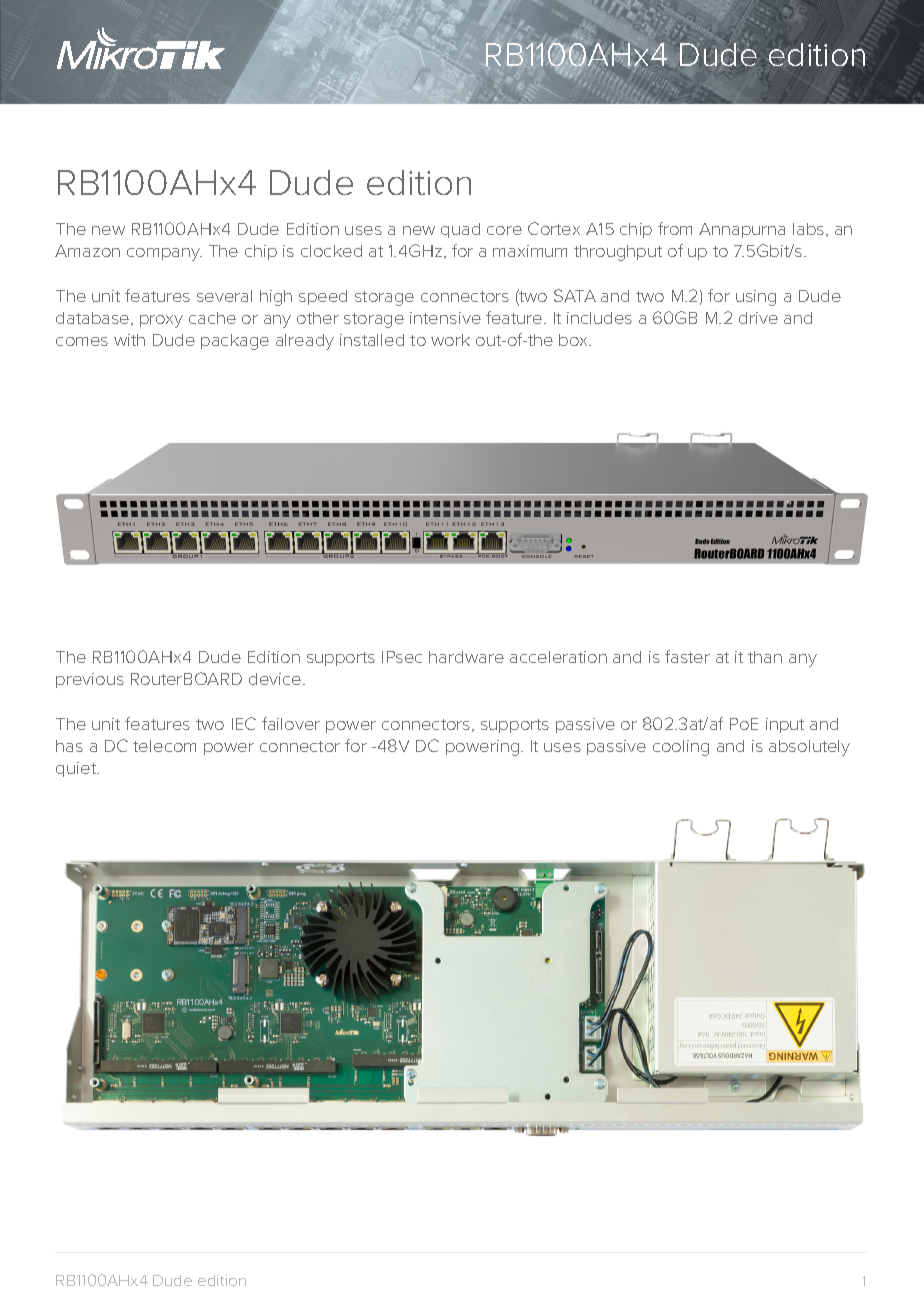 The width and height of the document is (924, 1308). Describe the element at coordinates (164, 746) in the document. I see `telecom` at that location.
